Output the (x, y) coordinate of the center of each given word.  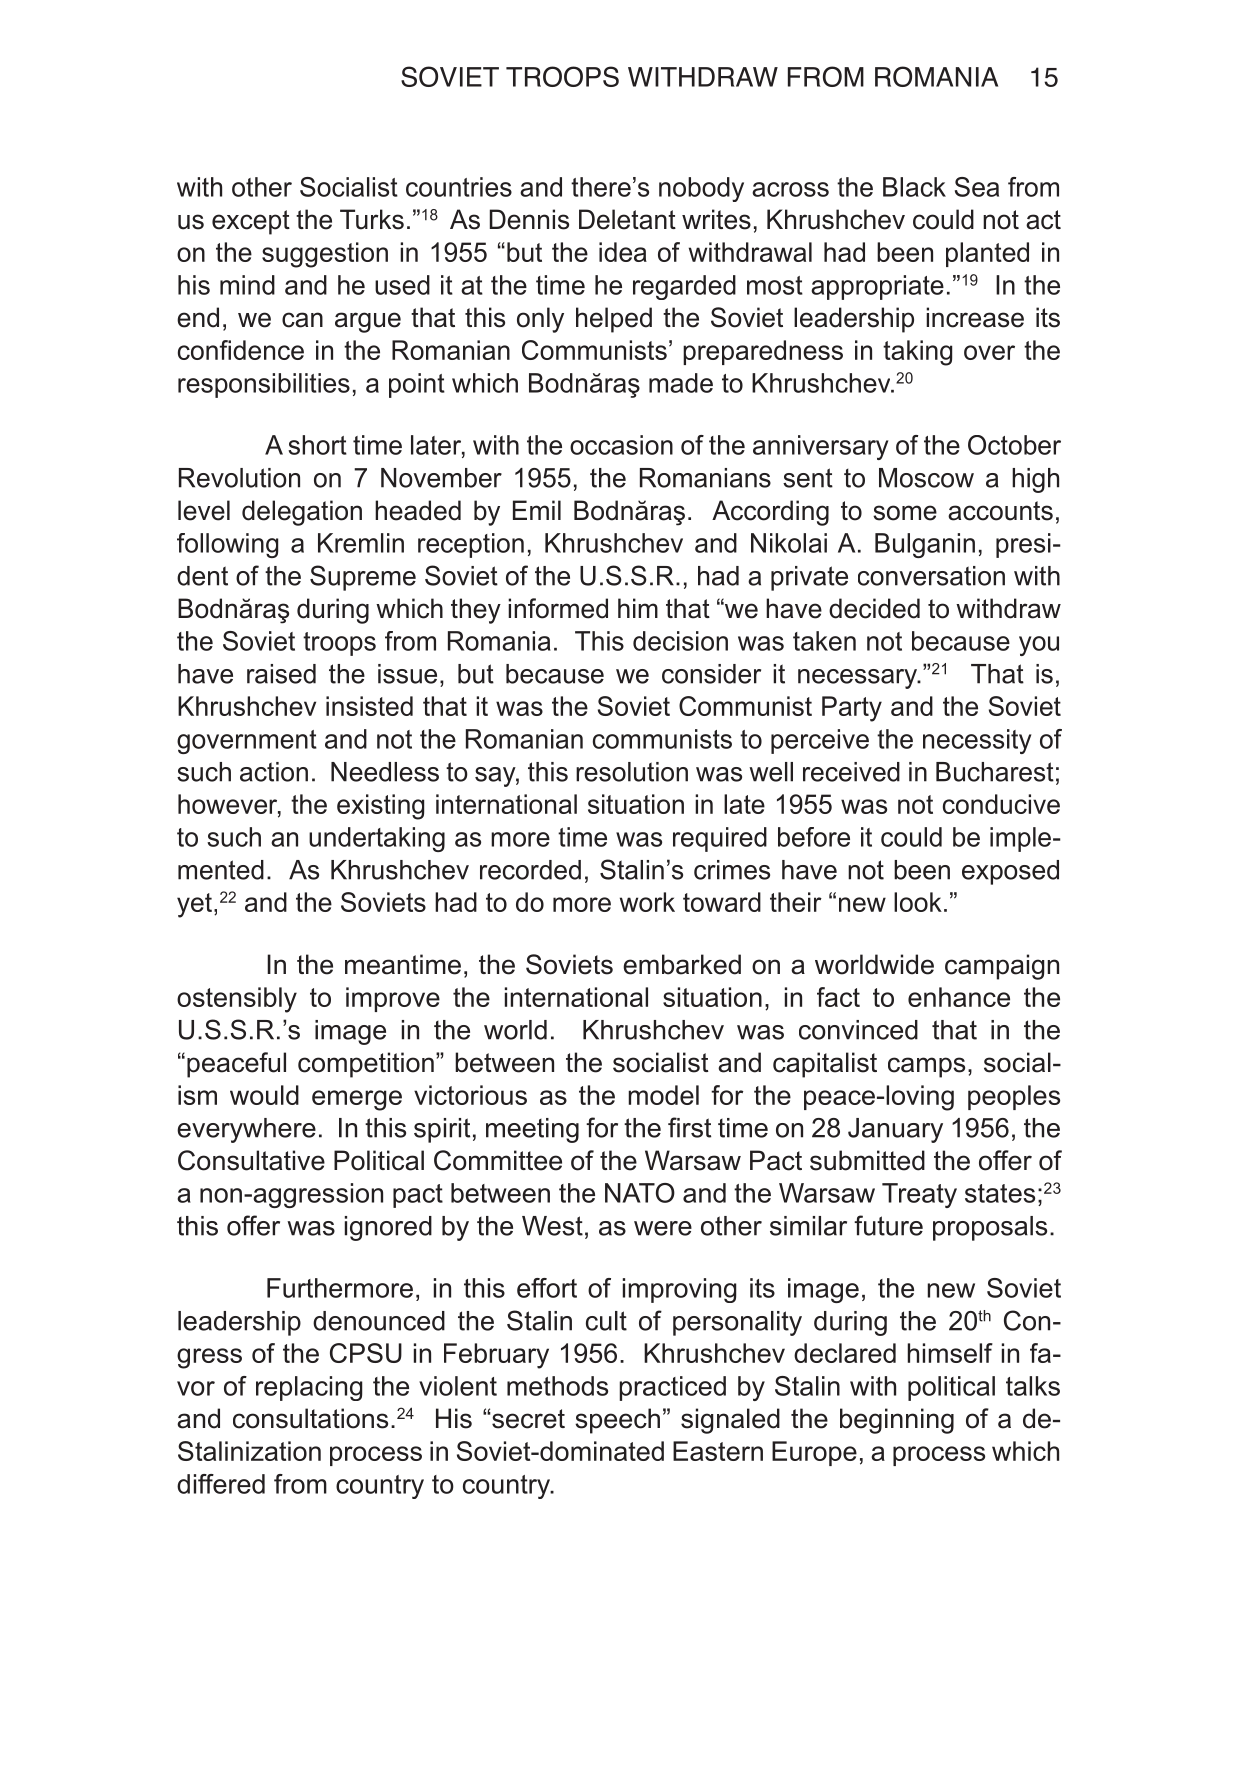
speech (617, 1421)
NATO (640, 1193)
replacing (309, 1388)
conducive (1001, 804)
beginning (897, 1421)
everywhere (246, 1130)
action (274, 772)
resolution (632, 772)
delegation (302, 513)
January (895, 1130)
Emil (537, 510)
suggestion (325, 255)
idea (623, 252)
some (905, 513)
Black (914, 187)
